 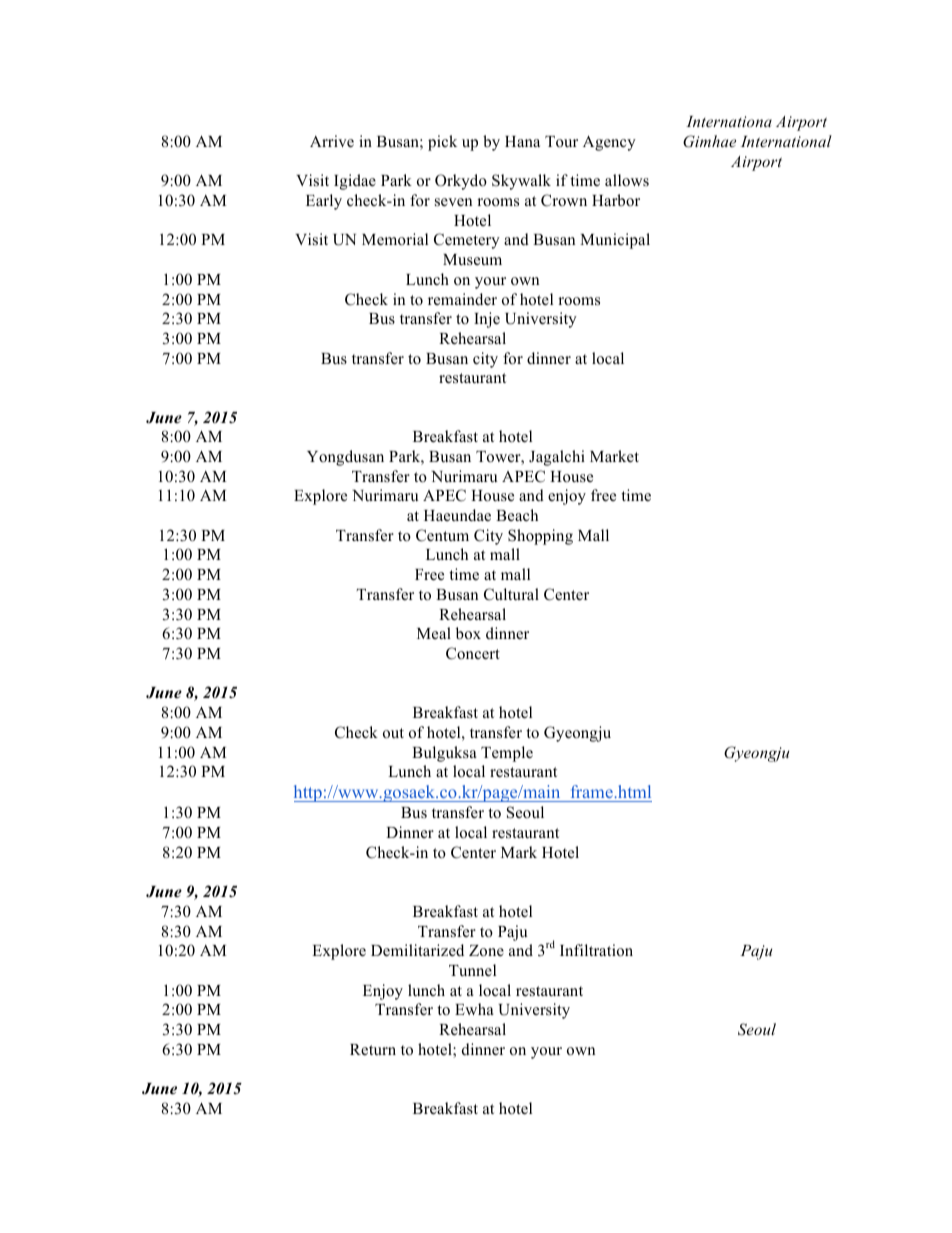 What do you see at coordinates (596, 950) in the document?
I see `Infiltration` at bounding box center [596, 950].
